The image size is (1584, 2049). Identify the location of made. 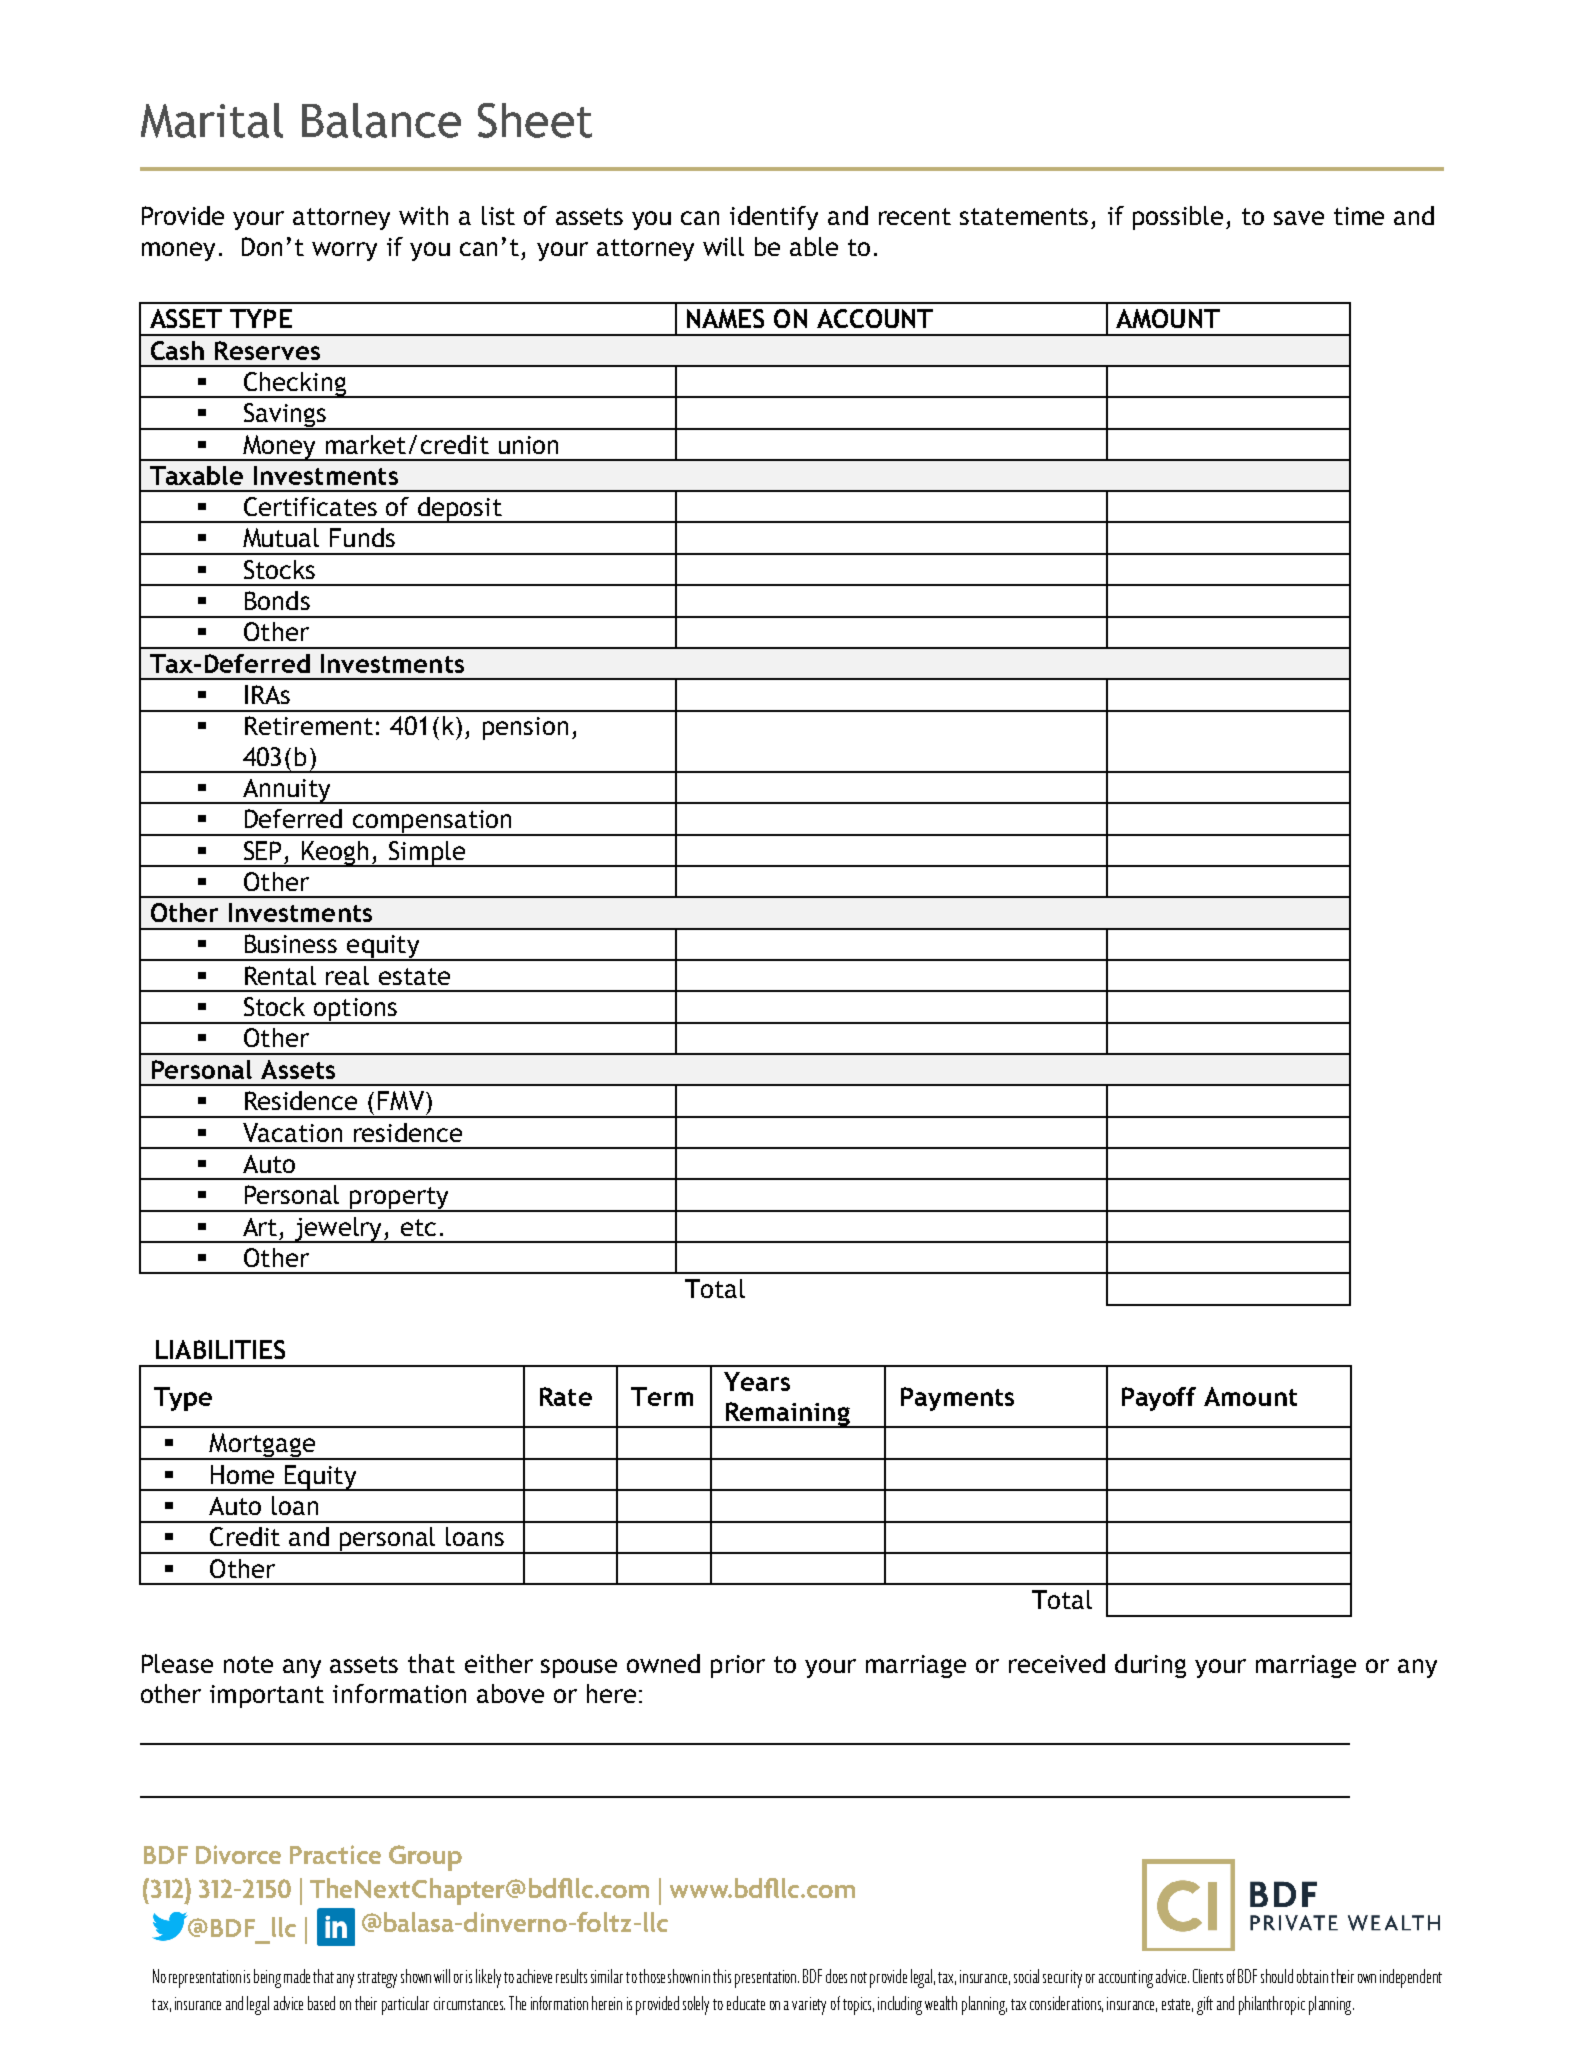
(297, 1976).
